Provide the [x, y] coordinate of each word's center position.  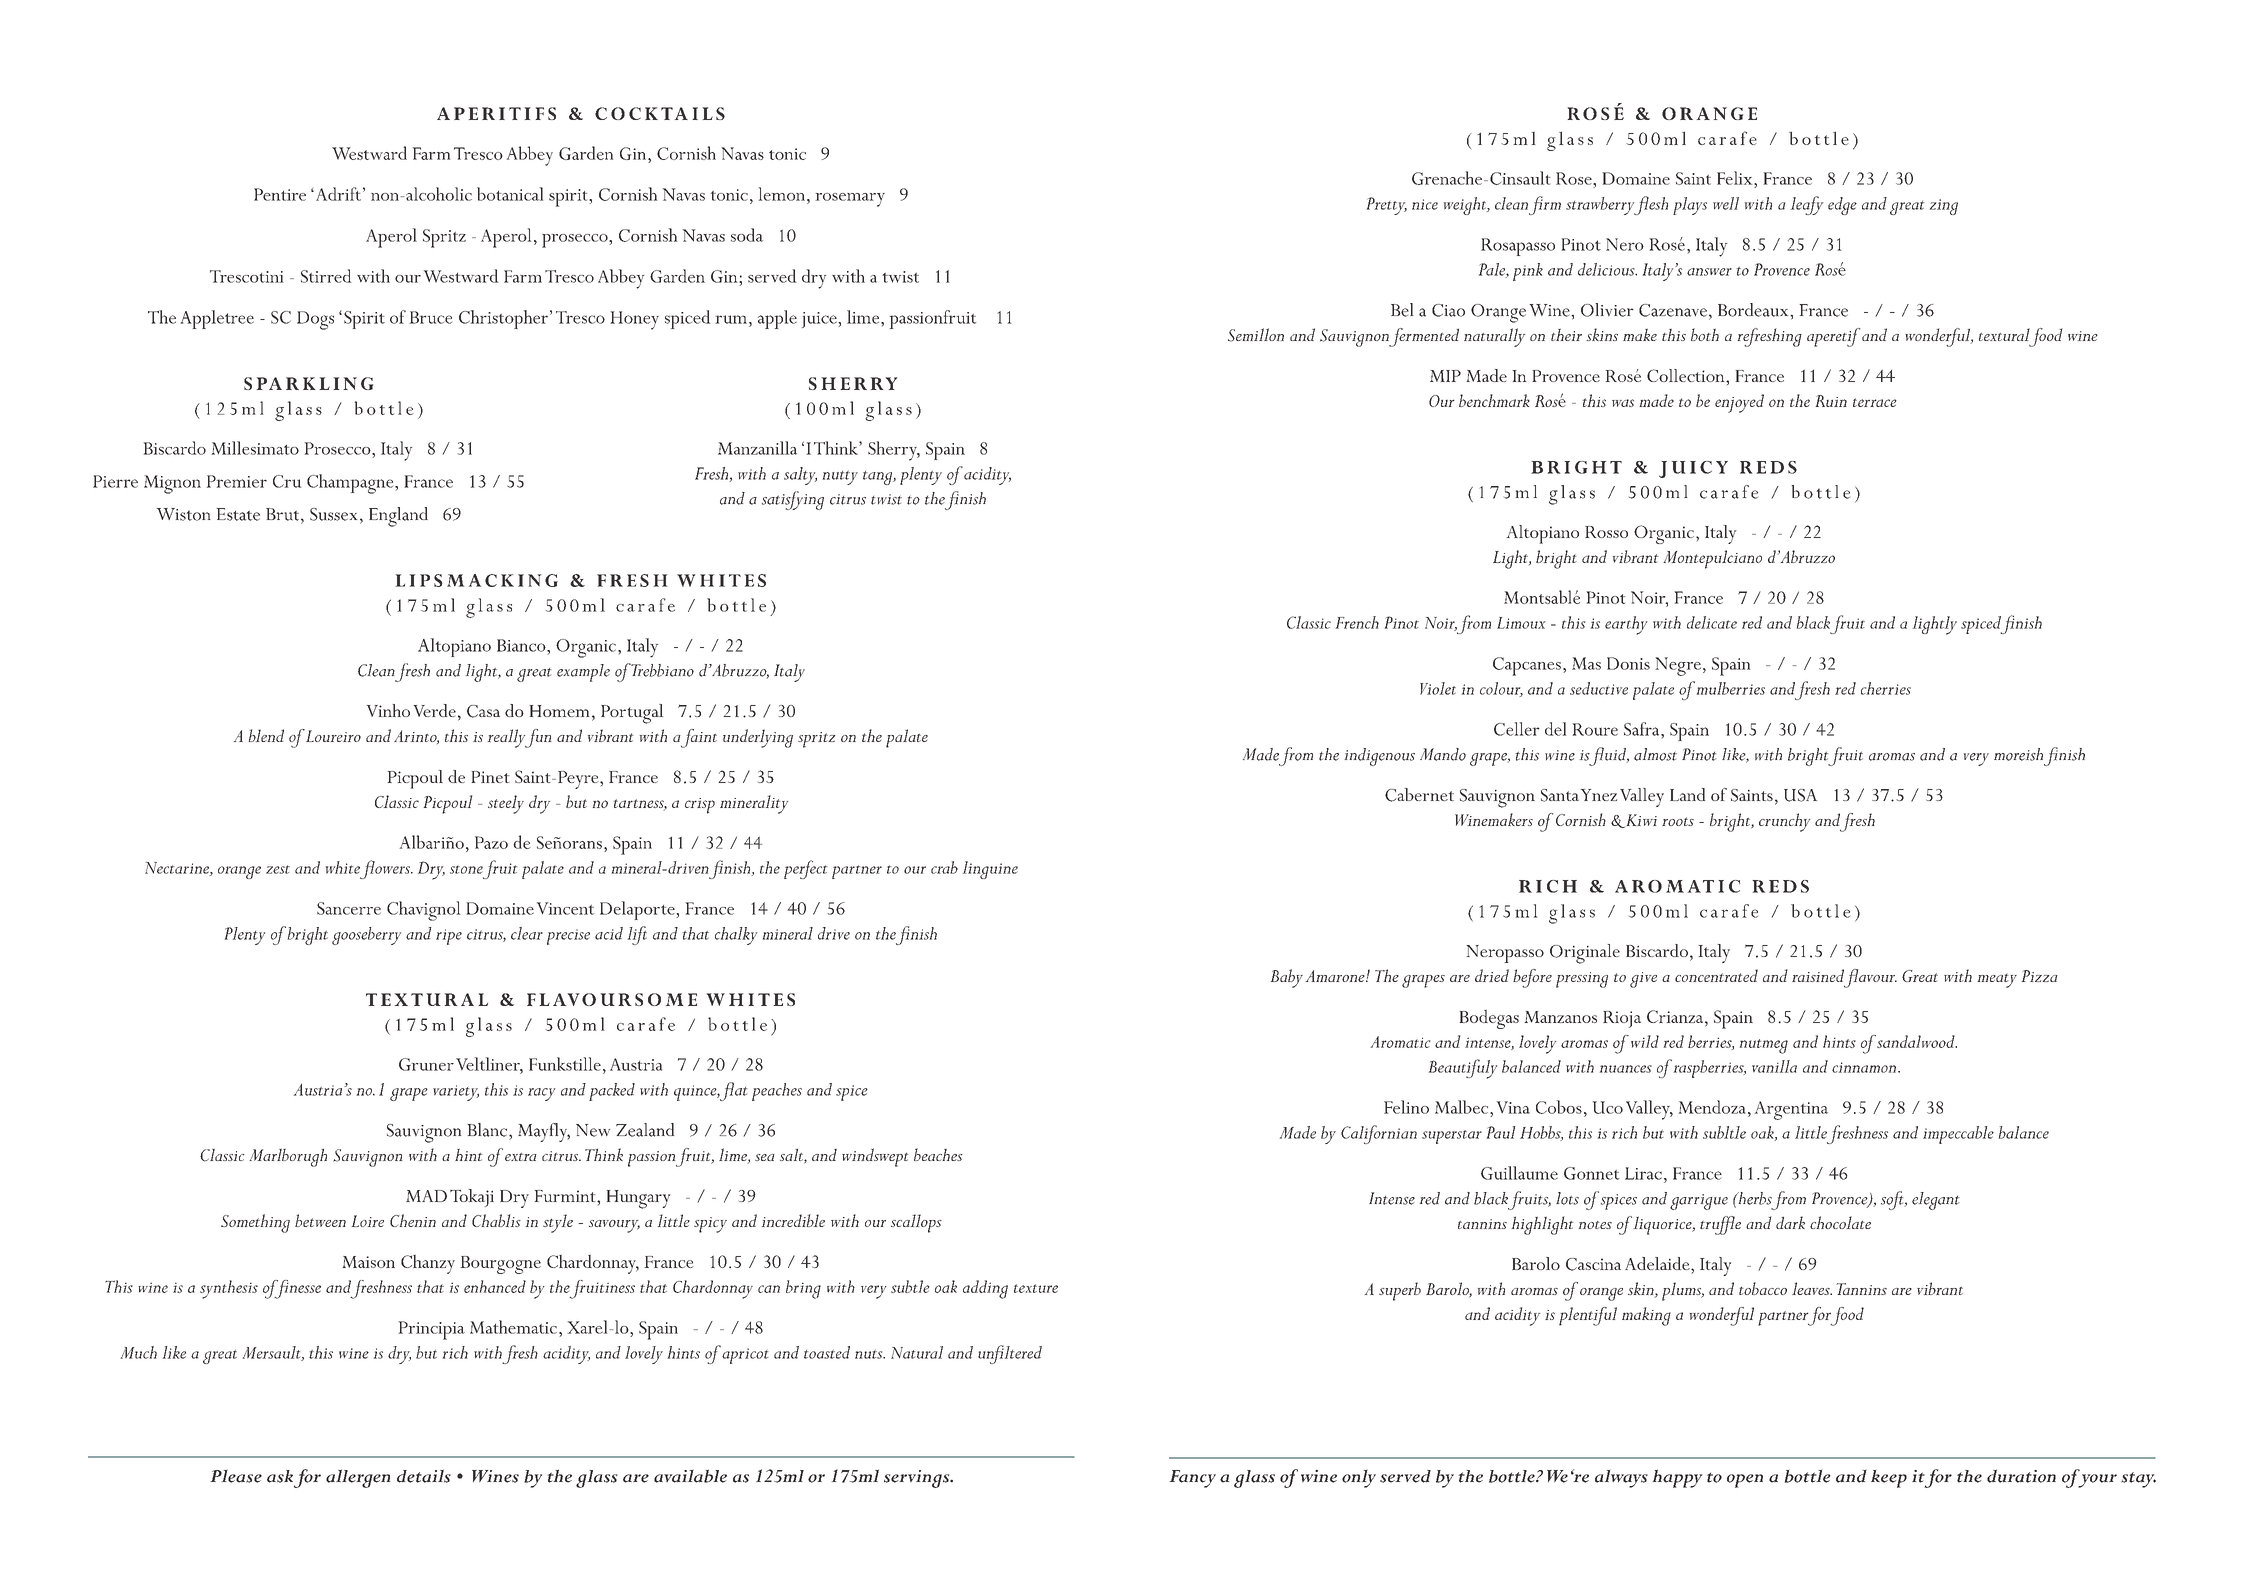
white [343, 867]
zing [1944, 207]
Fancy [1193, 1479]
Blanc [487, 1130]
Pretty [1387, 206]
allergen [358, 1478]
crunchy [1784, 822]
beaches [938, 1154]
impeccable [1958, 1135]
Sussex [333, 514]
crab [944, 867]
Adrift [337, 194]
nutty [840, 477]
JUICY [1693, 469]
